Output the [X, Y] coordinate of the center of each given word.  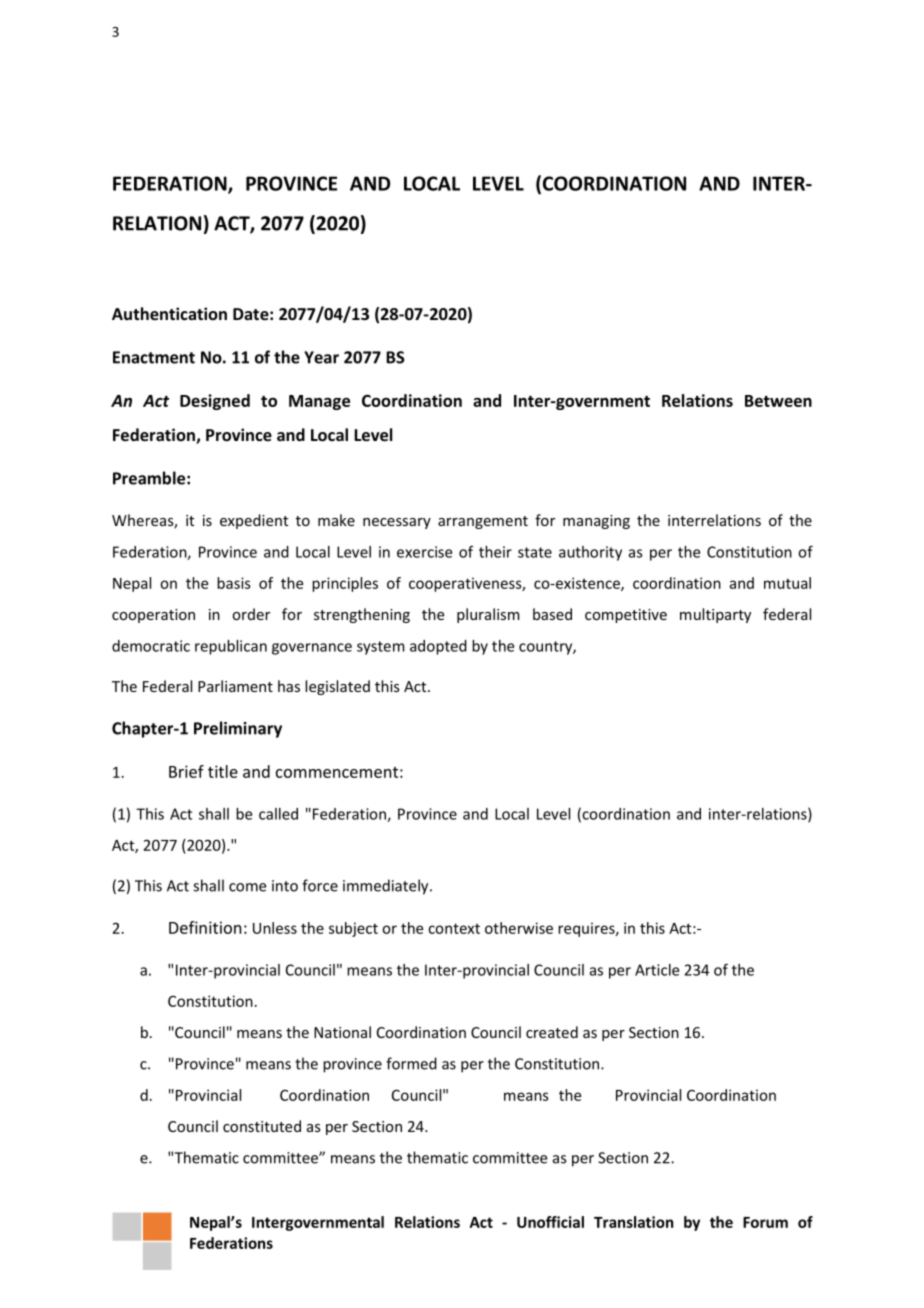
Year [321, 357]
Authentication [169, 313]
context [454, 928]
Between [778, 401]
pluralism [488, 615]
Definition [205, 927]
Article [657, 970]
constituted [262, 1126]
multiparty [715, 615]
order [251, 614]
